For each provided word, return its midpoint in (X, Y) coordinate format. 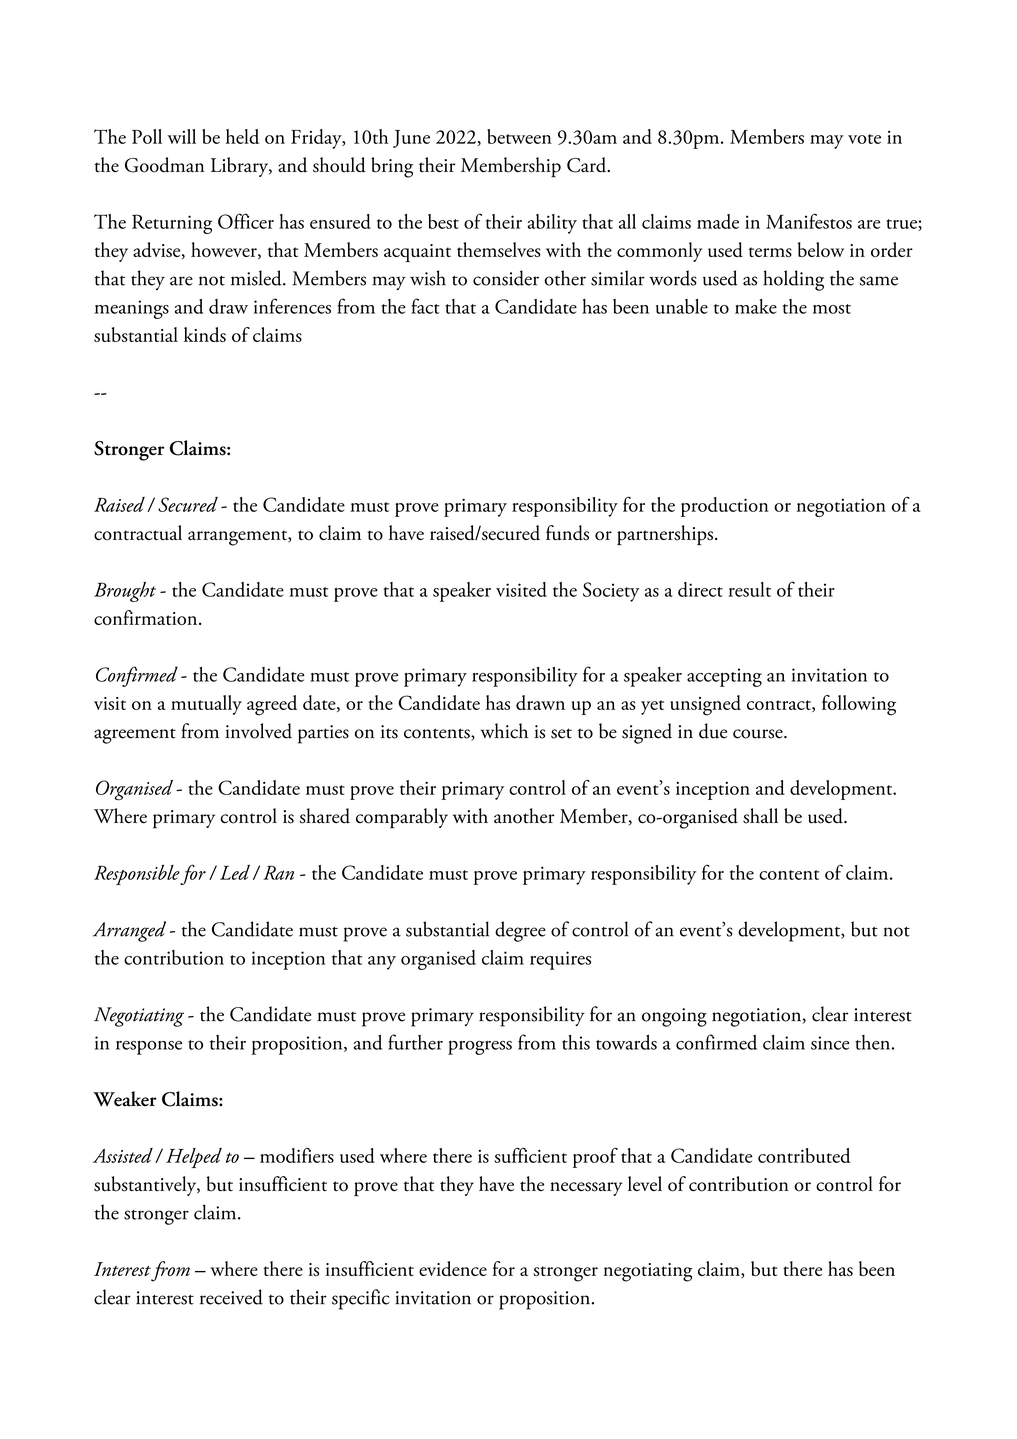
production (725, 507)
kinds (205, 334)
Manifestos (809, 221)
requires (560, 960)
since (830, 1043)
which (504, 731)
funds (567, 533)
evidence (453, 1268)
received (231, 1297)
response (149, 1047)
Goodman (164, 165)
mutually (206, 705)
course (759, 734)
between (519, 136)
